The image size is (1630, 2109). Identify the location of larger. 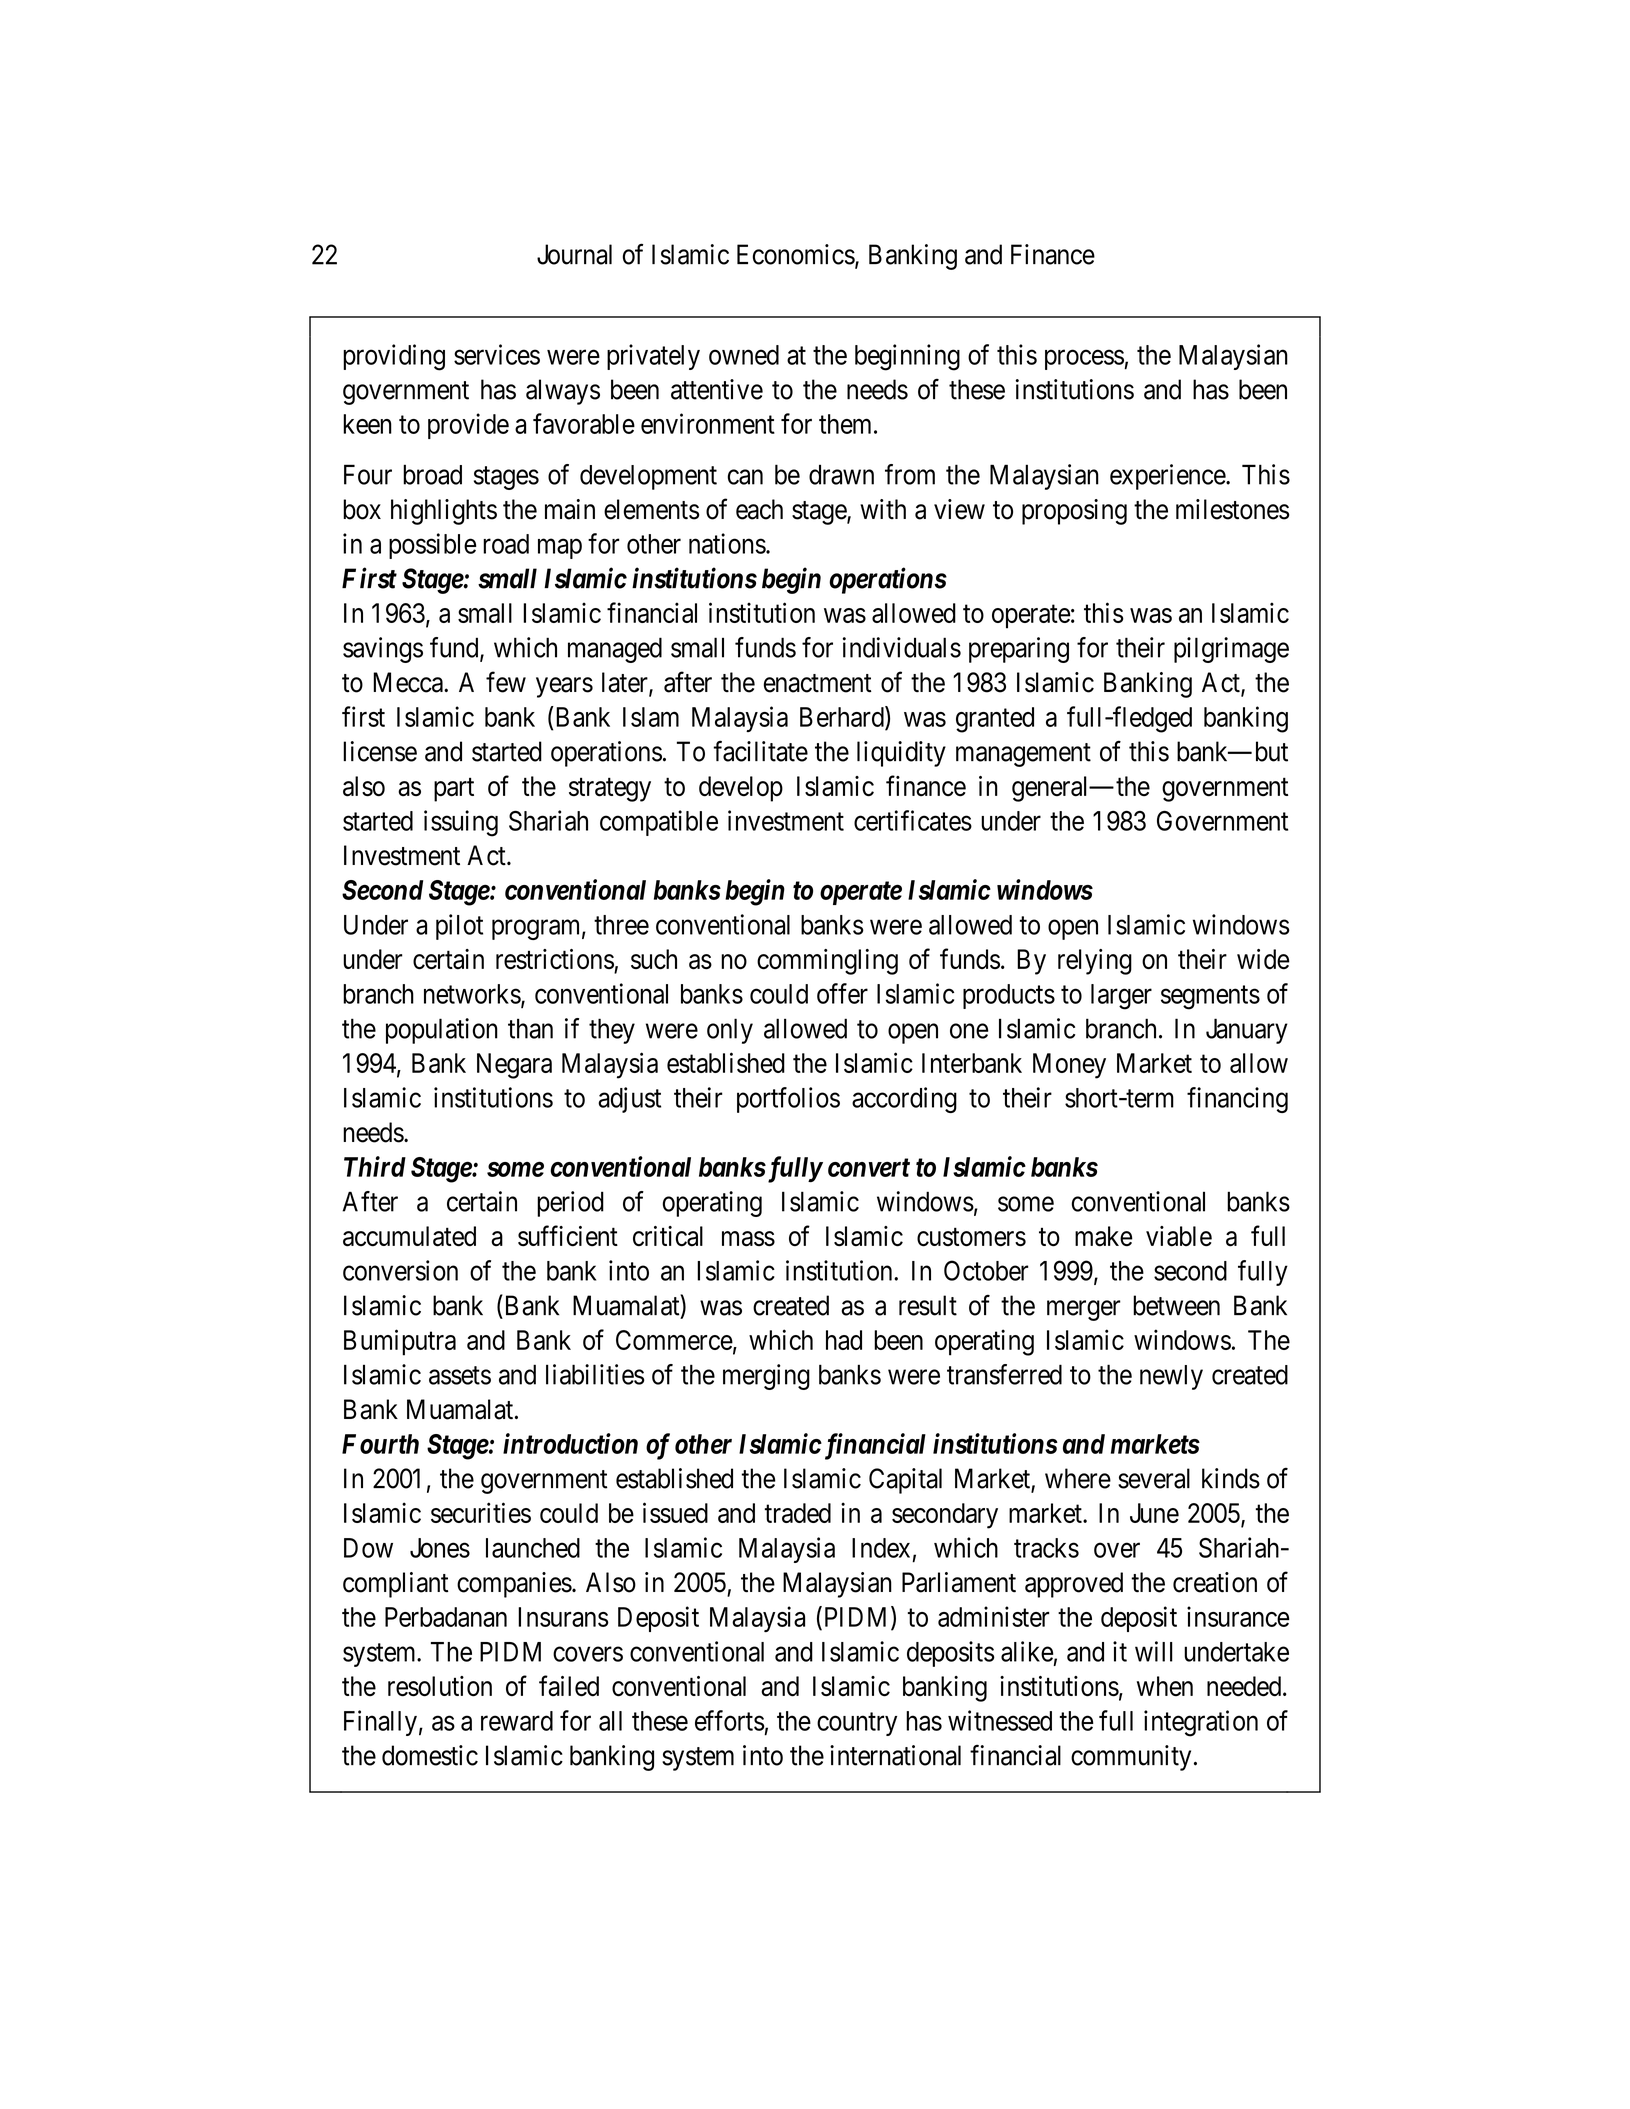
(1121, 997).
